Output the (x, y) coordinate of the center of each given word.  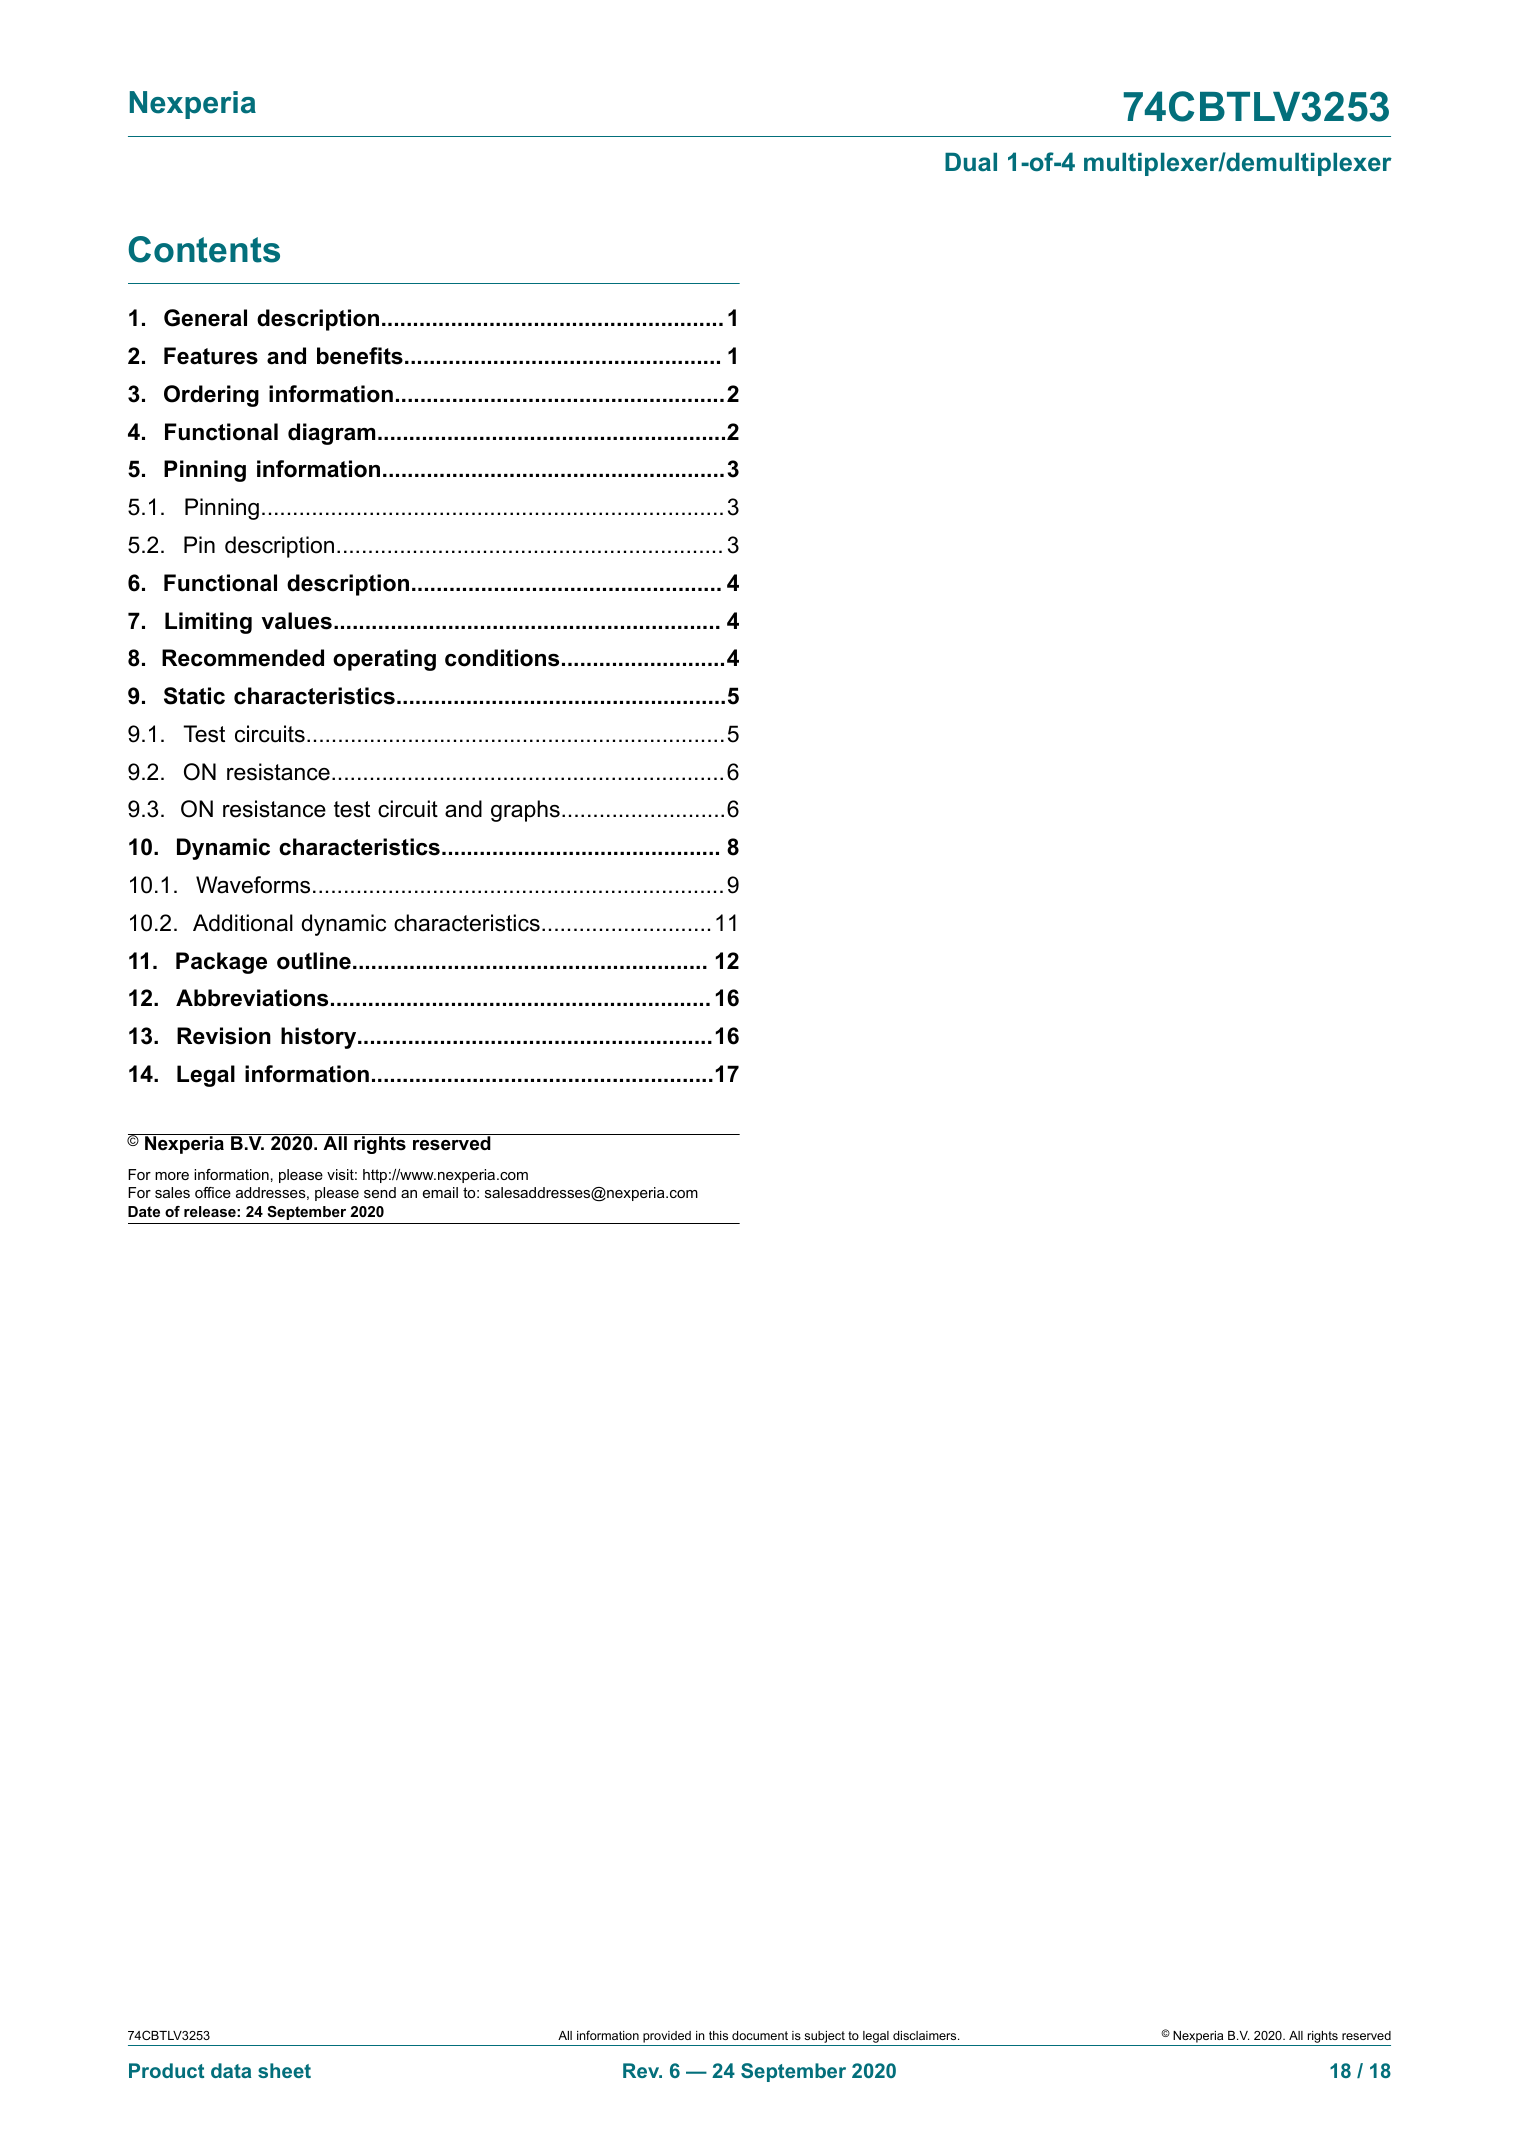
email (440, 1192)
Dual (971, 162)
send (380, 1192)
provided (667, 2037)
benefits (360, 356)
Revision (224, 1036)
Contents (204, 249)
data (231, 2070)
